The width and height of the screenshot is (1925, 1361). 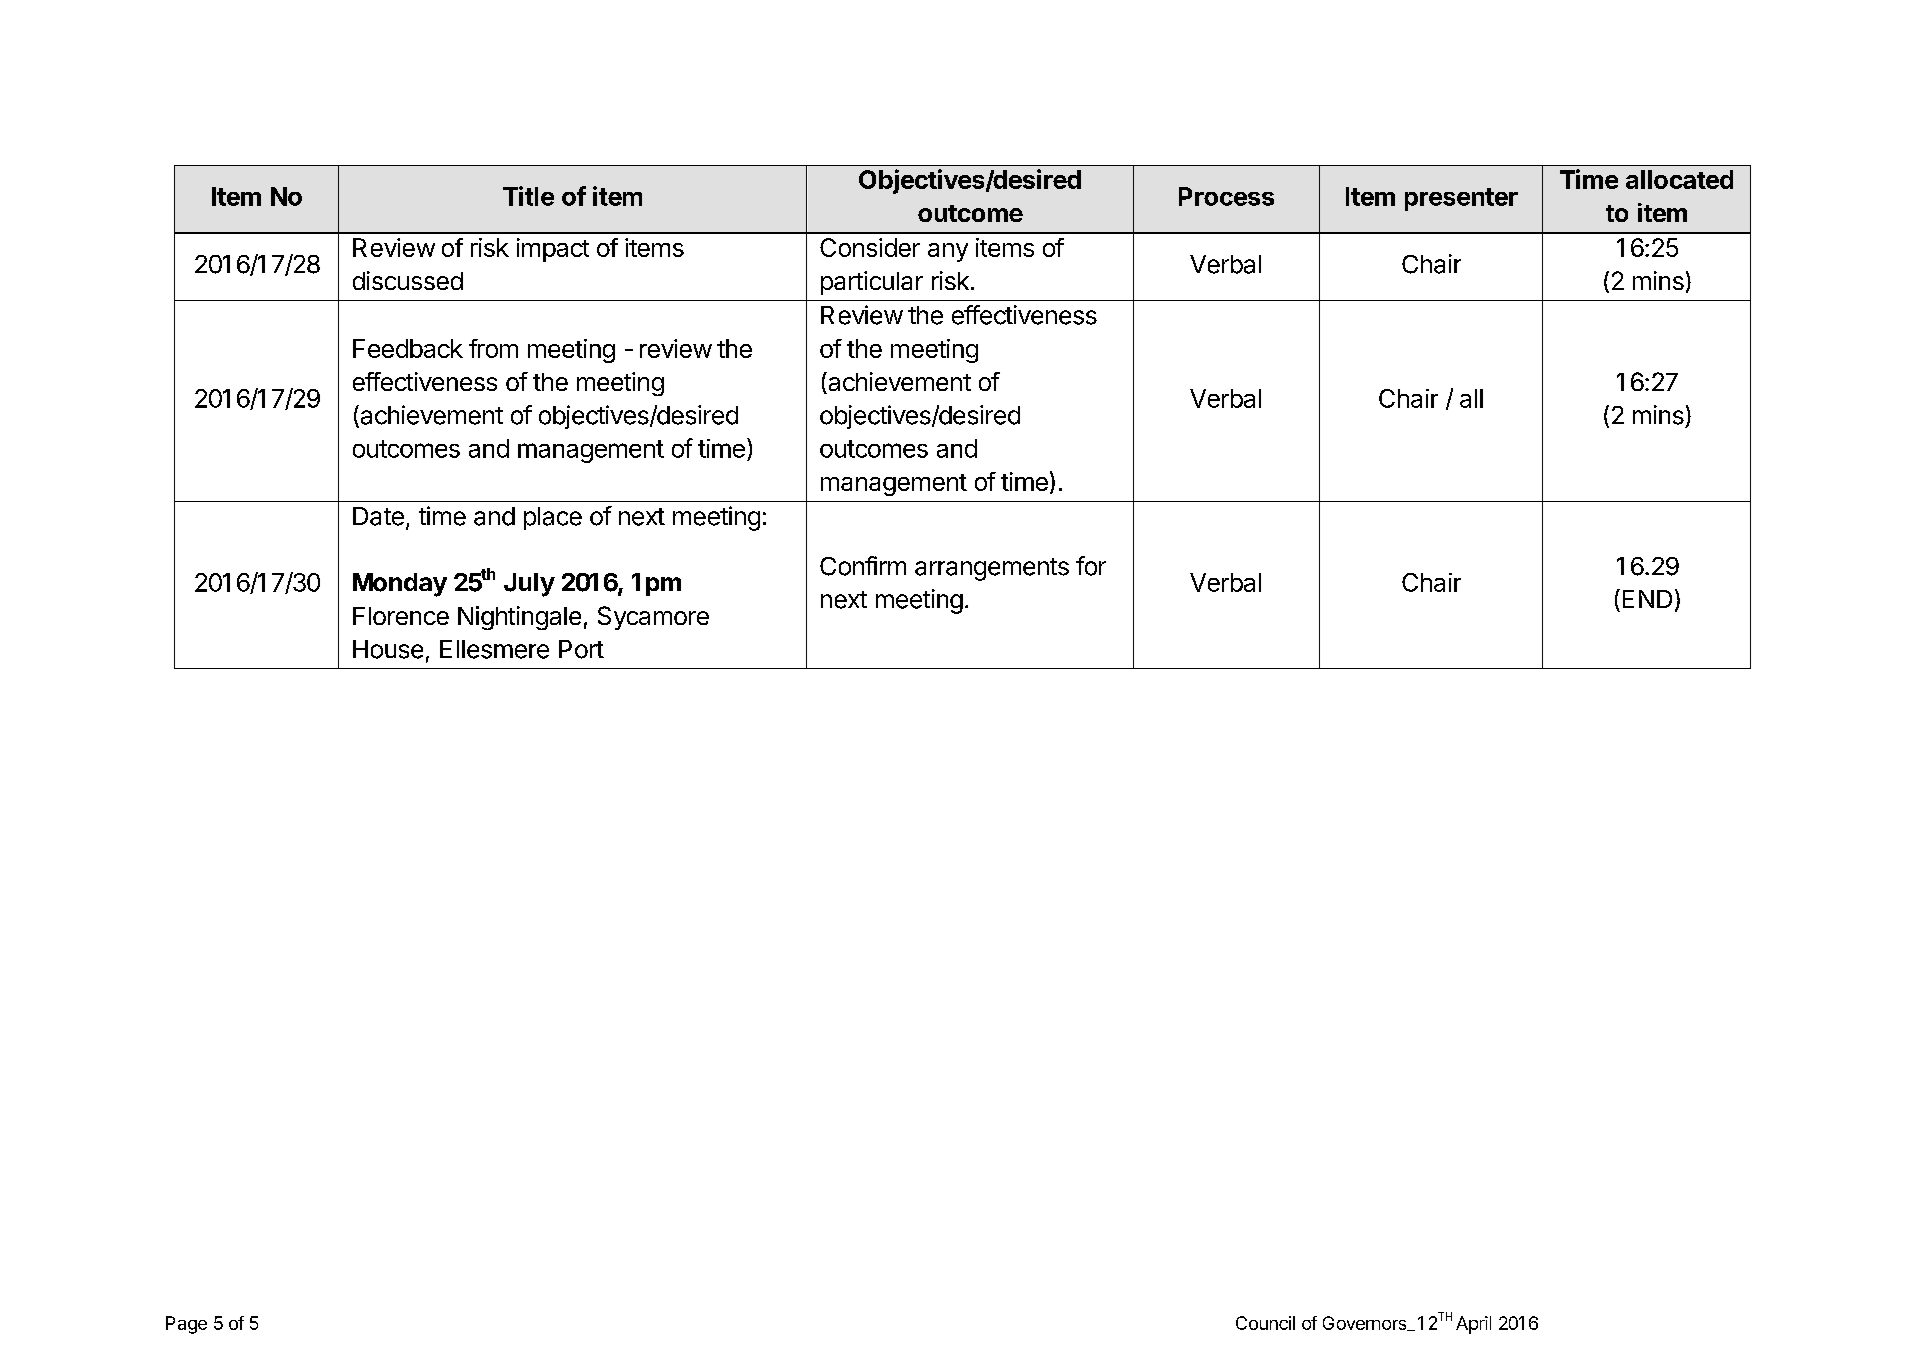 What do you see at coordinates (1473, 1325) in the screenshot?
I see `April` at bounding box center [1473, 1325].
